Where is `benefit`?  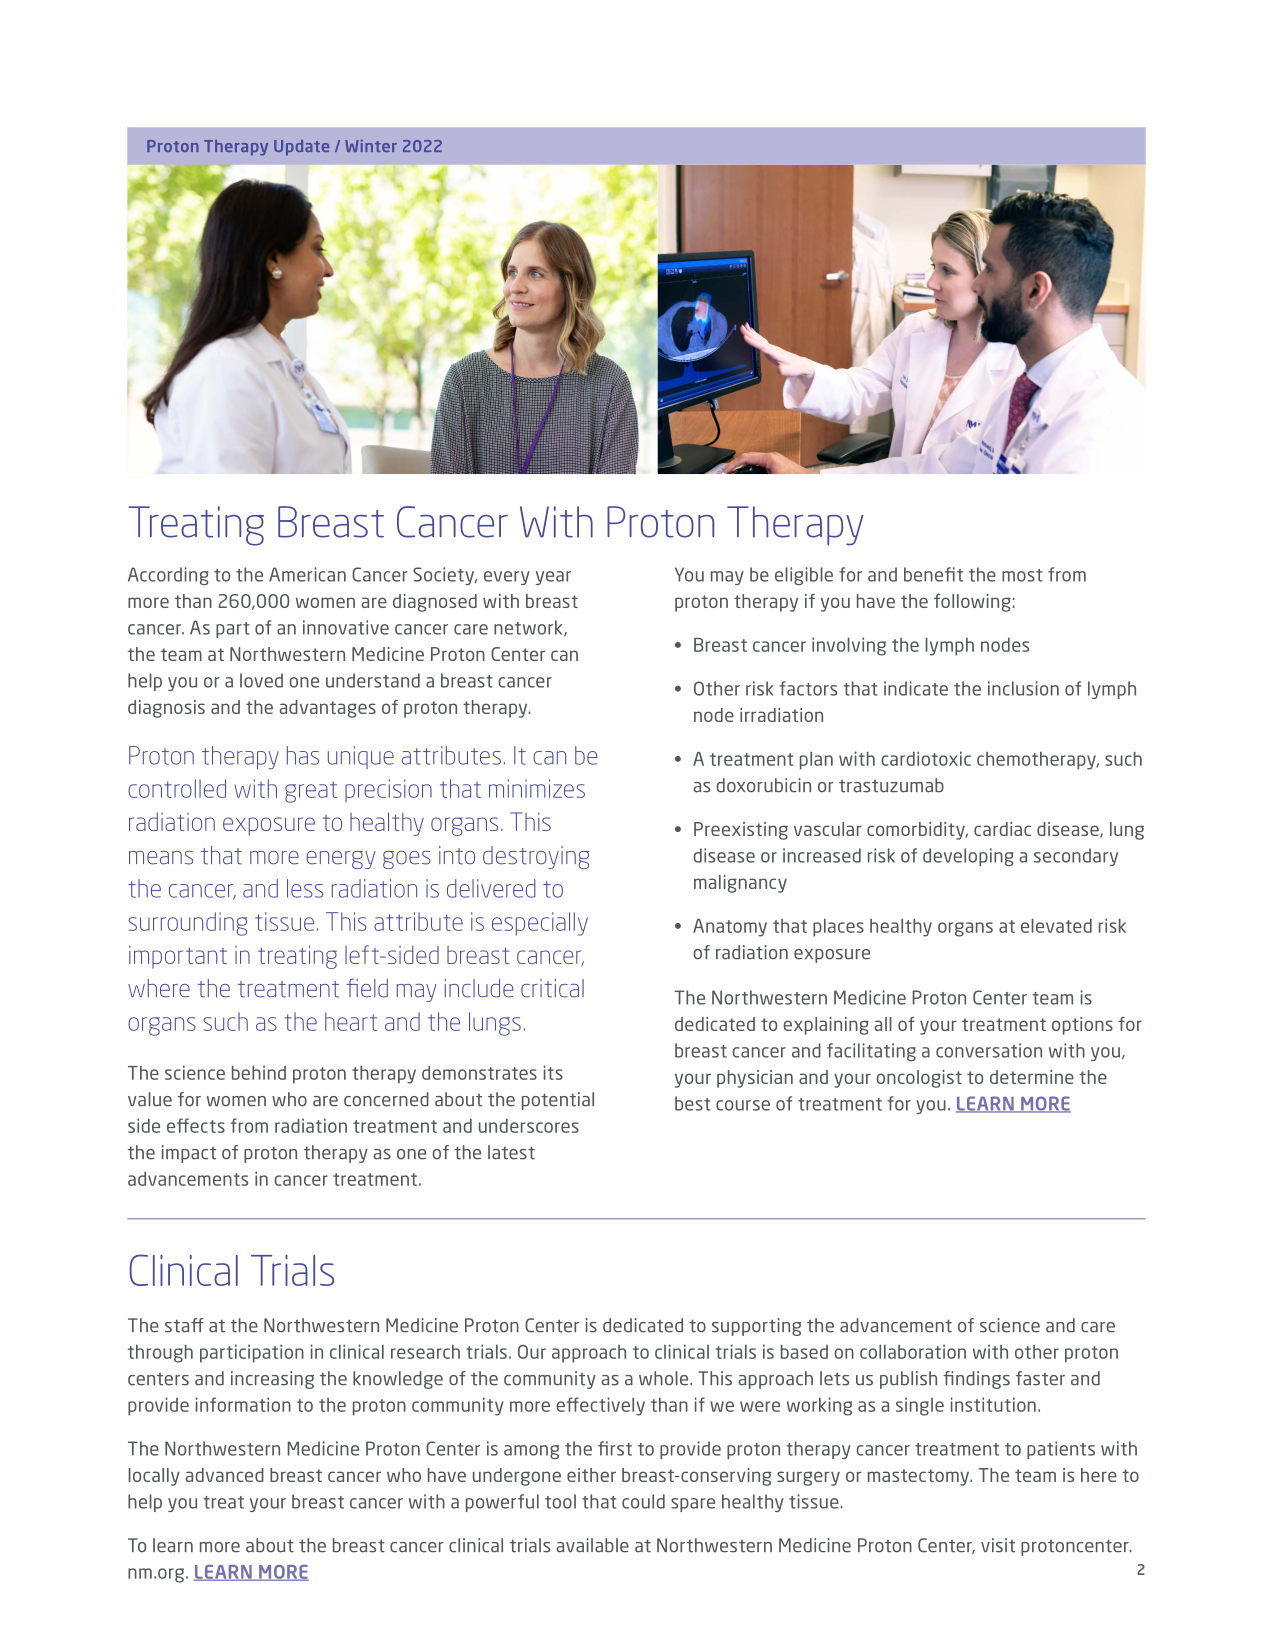
benefit is located at coordinates (933, 574).
